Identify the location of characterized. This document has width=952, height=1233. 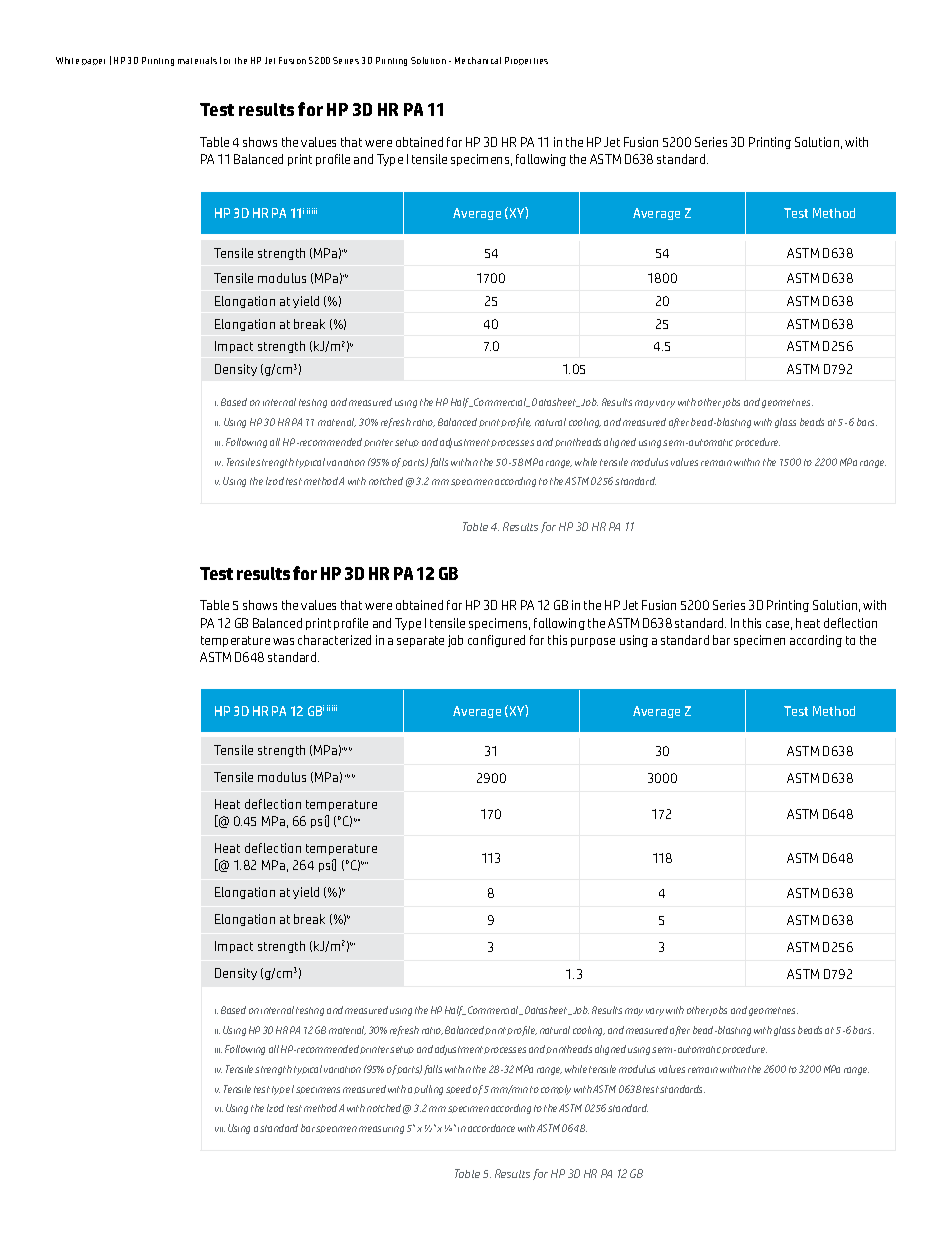
(334, 640).
